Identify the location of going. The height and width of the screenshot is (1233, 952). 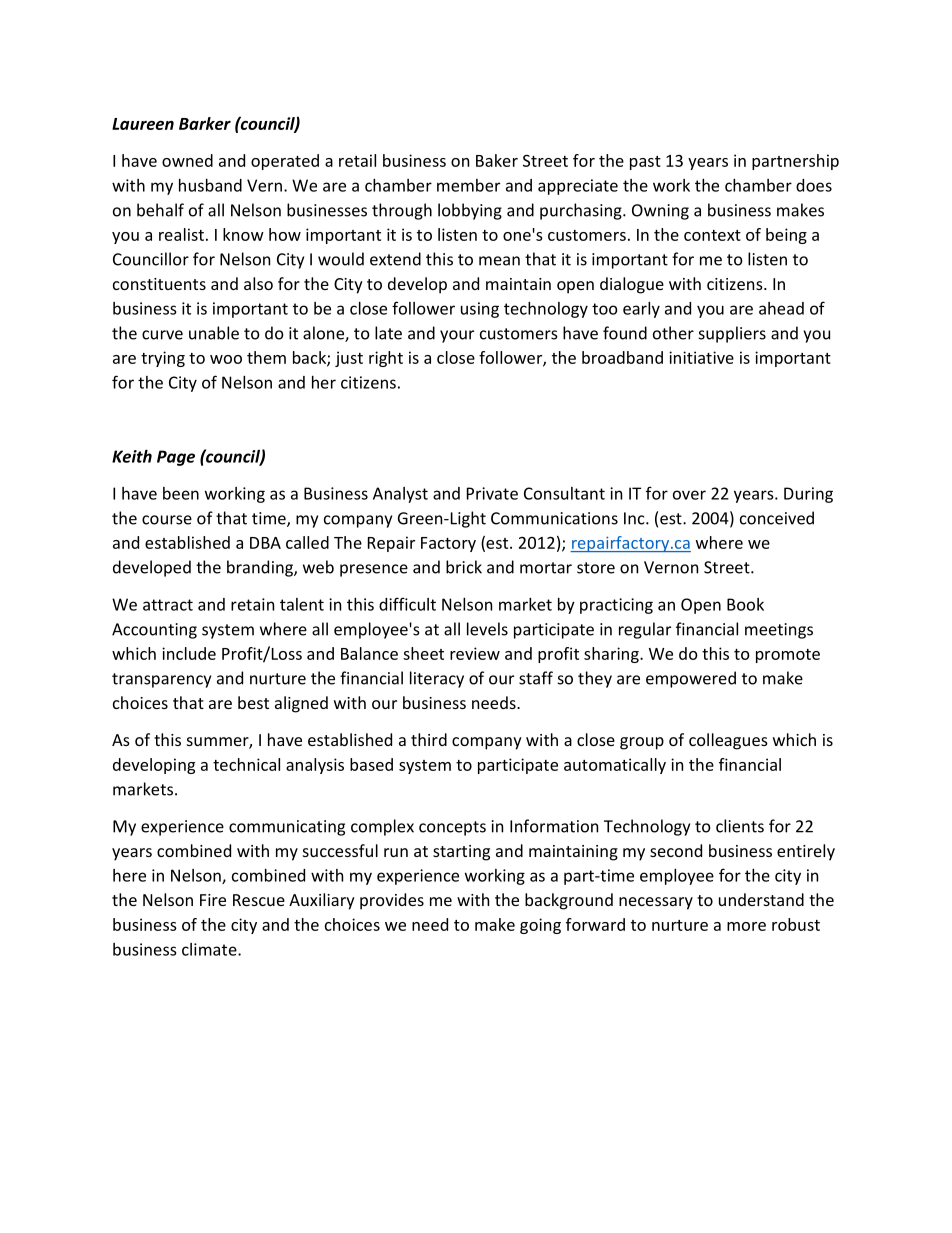
(540, 926).
